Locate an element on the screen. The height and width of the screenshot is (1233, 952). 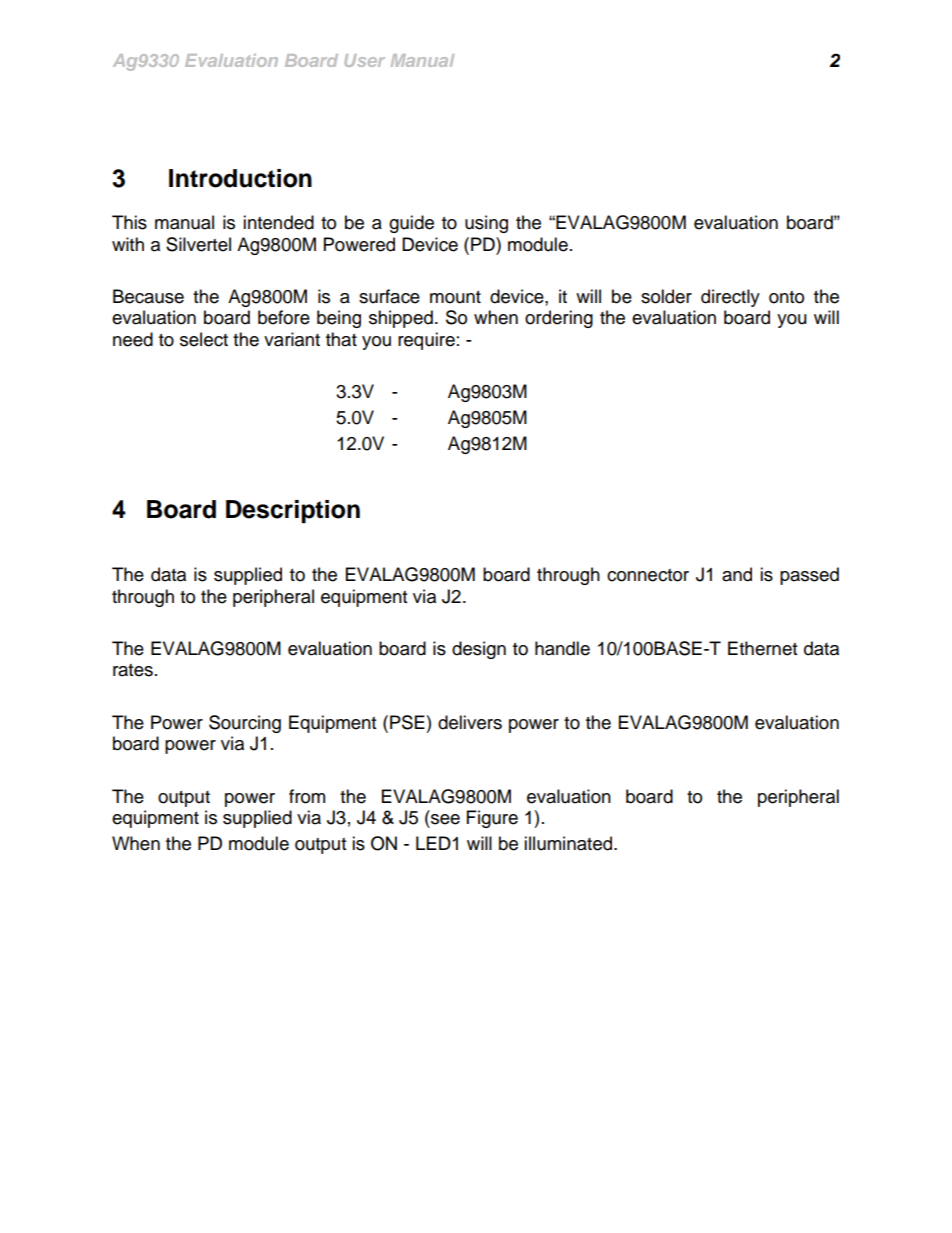
design is located at coordinates (479, 650).
